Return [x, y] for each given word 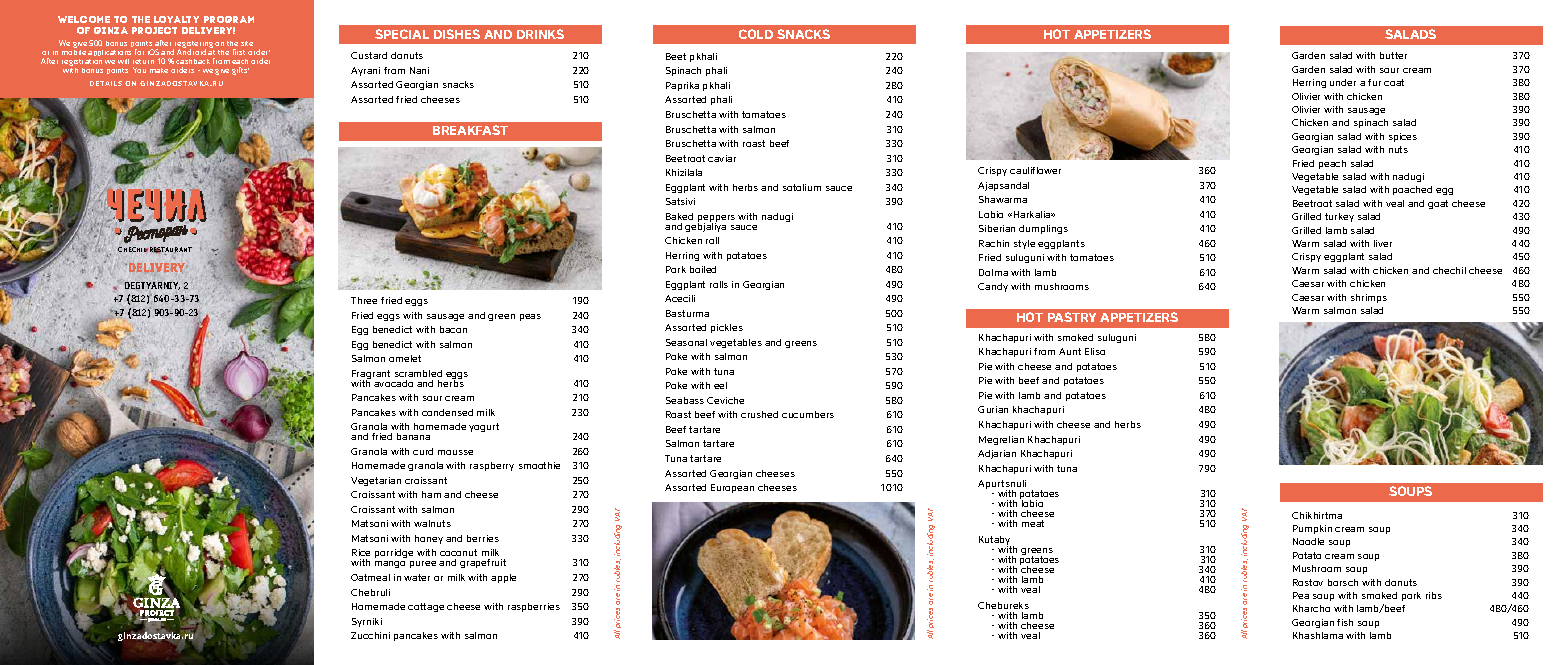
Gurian [993, 409]
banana [413, 436]
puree [423, 564]
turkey [1339, 217]
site [247, 43]
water [417, 577]
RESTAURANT [171, 251]
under [1343, 82]
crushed [759, 414]
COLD [756, 34]
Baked [679, 216]
